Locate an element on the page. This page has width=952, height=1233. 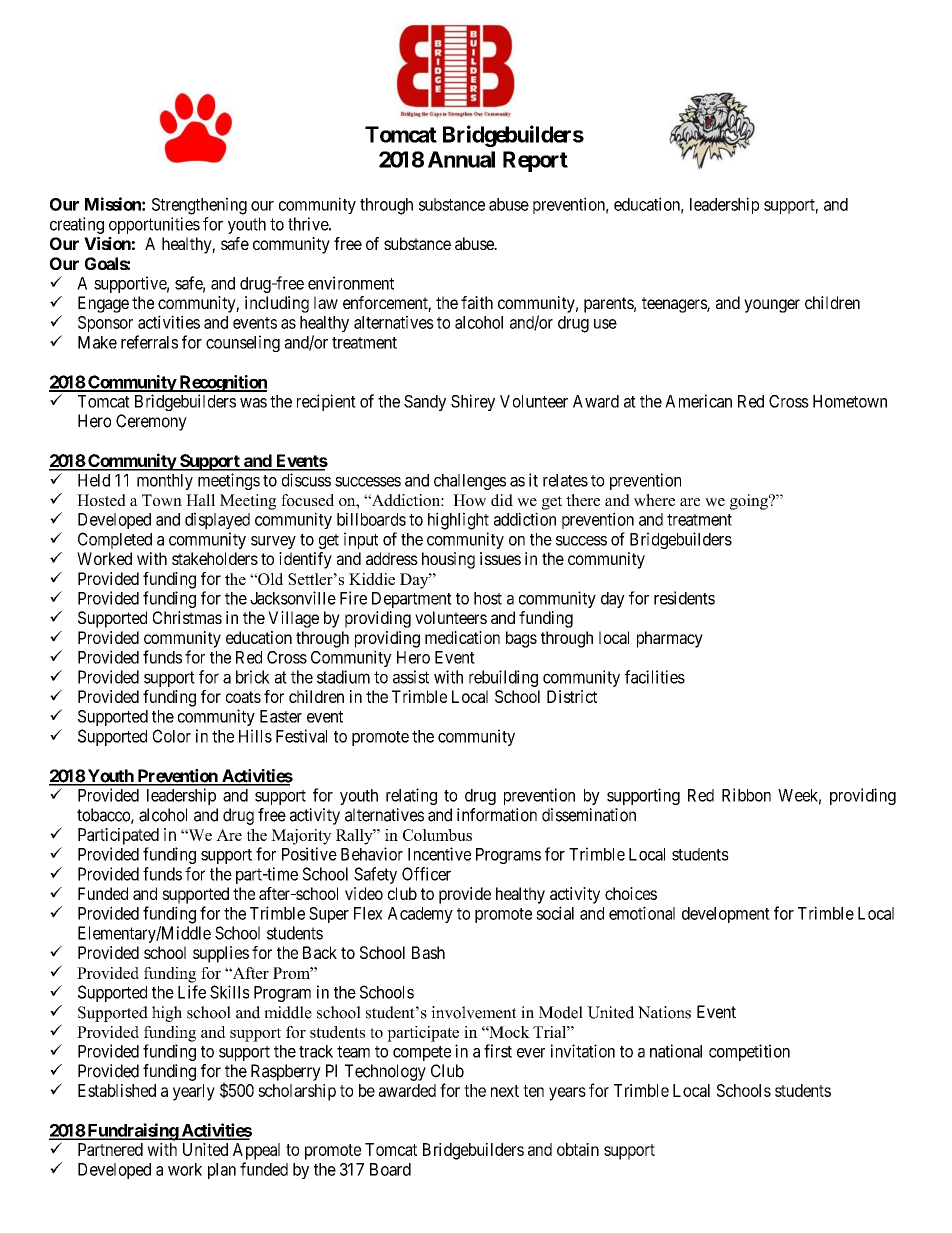
yearly is located at coordinates (194, 1092).
